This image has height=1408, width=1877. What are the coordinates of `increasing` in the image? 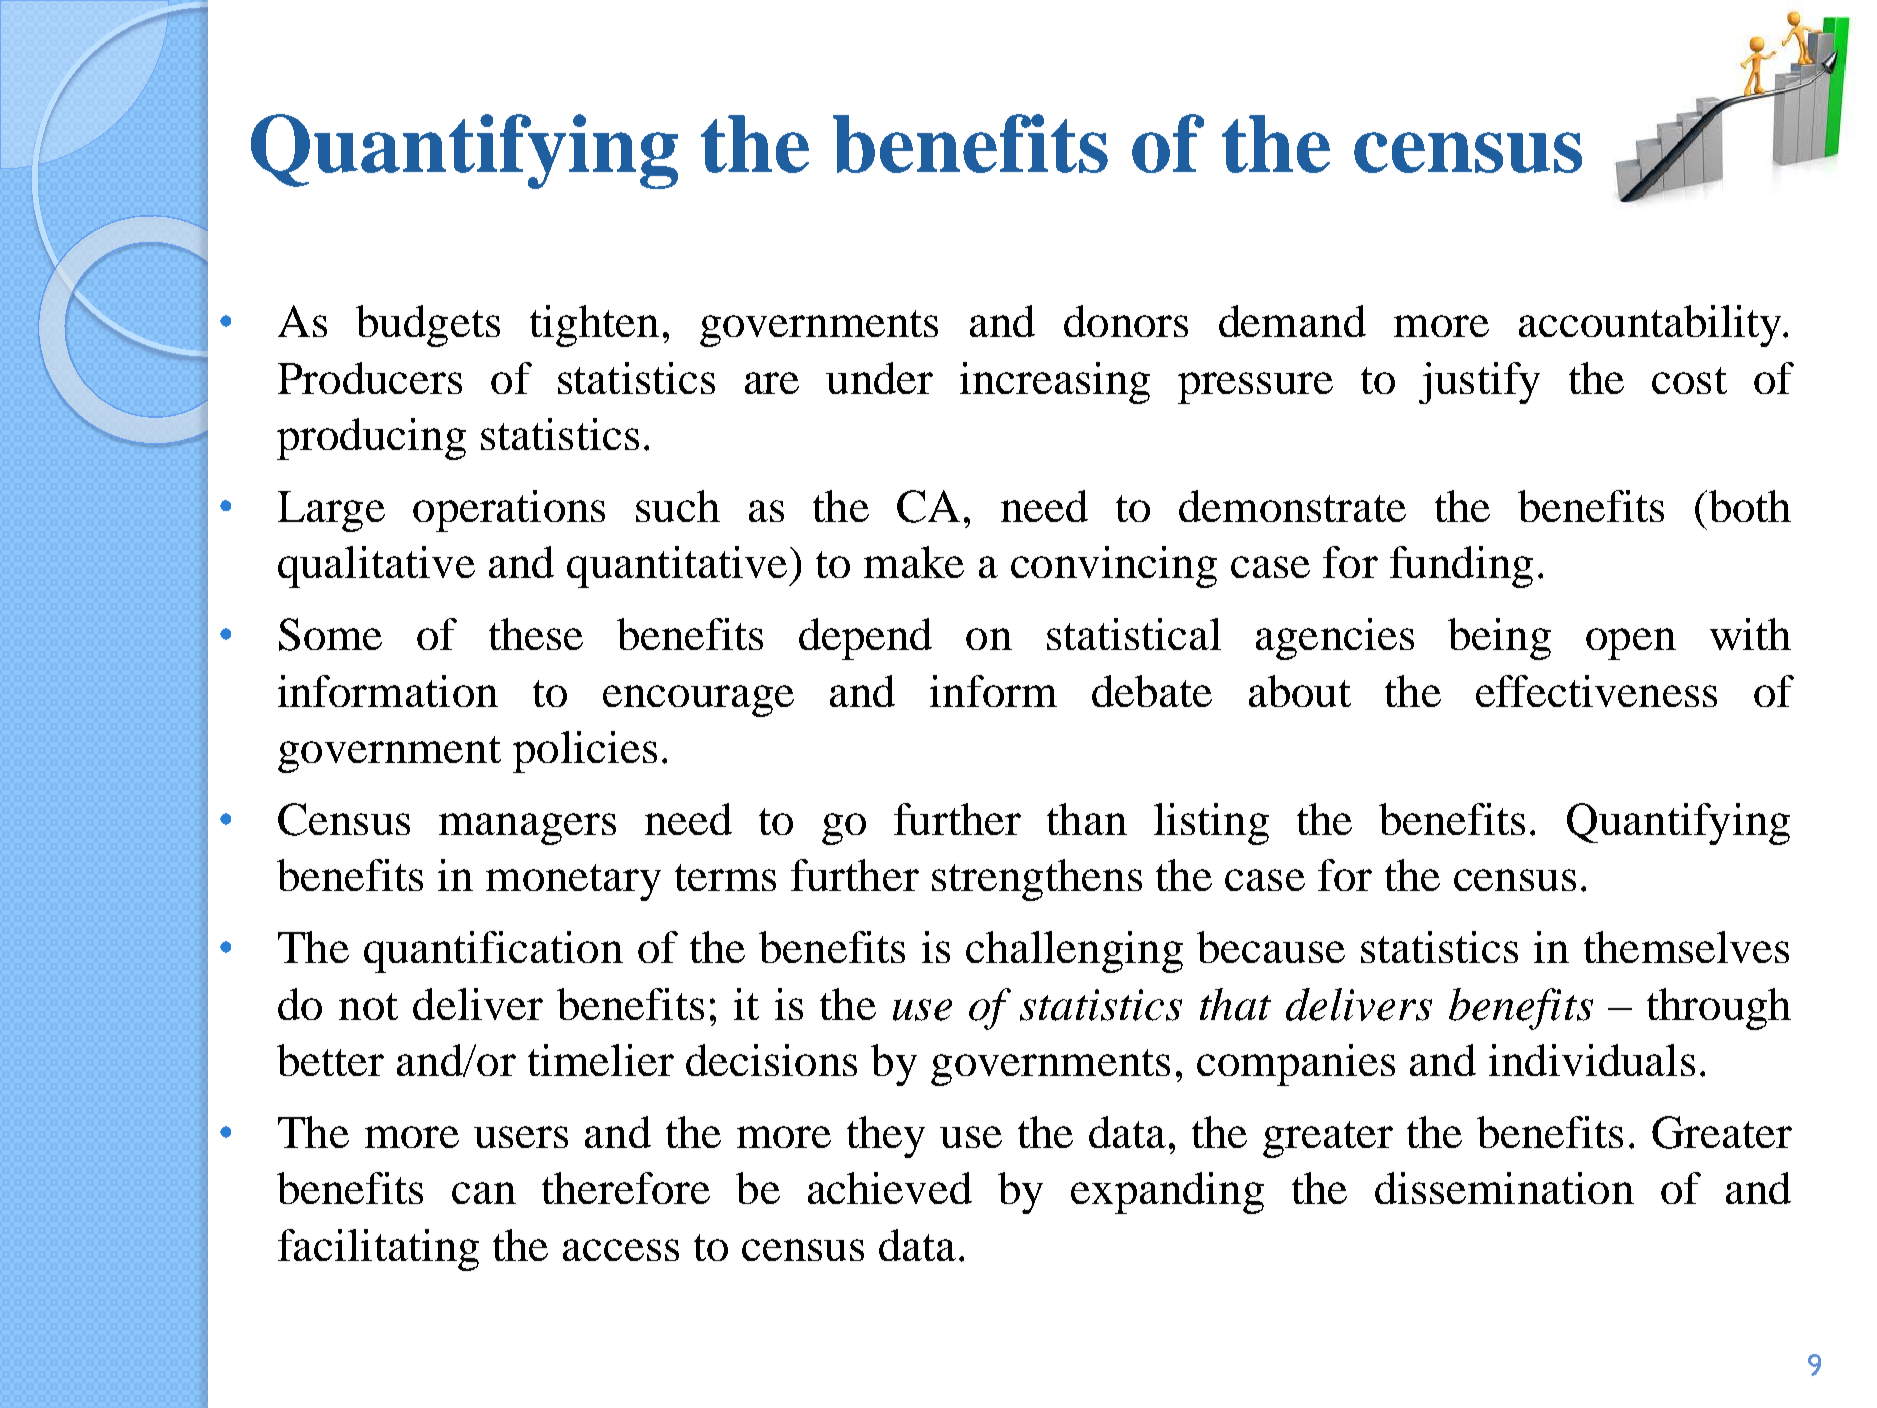 It's located at (1055, 383).
